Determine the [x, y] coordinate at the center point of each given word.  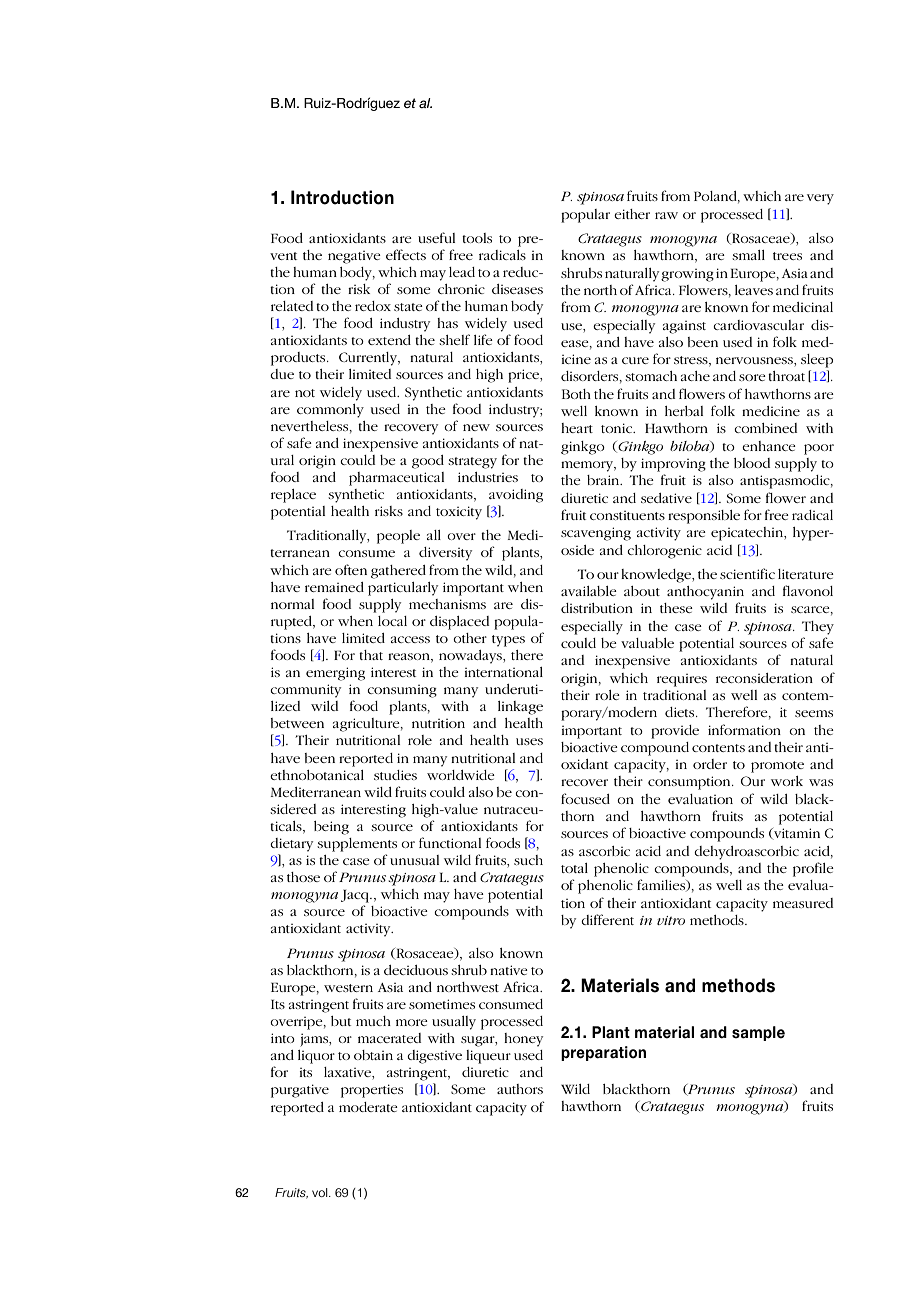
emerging [335, 674]
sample [758, 1033]
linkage [520, 708]
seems [814, 713]
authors [520, 1089]
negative [354, 257]
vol [321, 1192]
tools [477, 238]
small [748, 255]
